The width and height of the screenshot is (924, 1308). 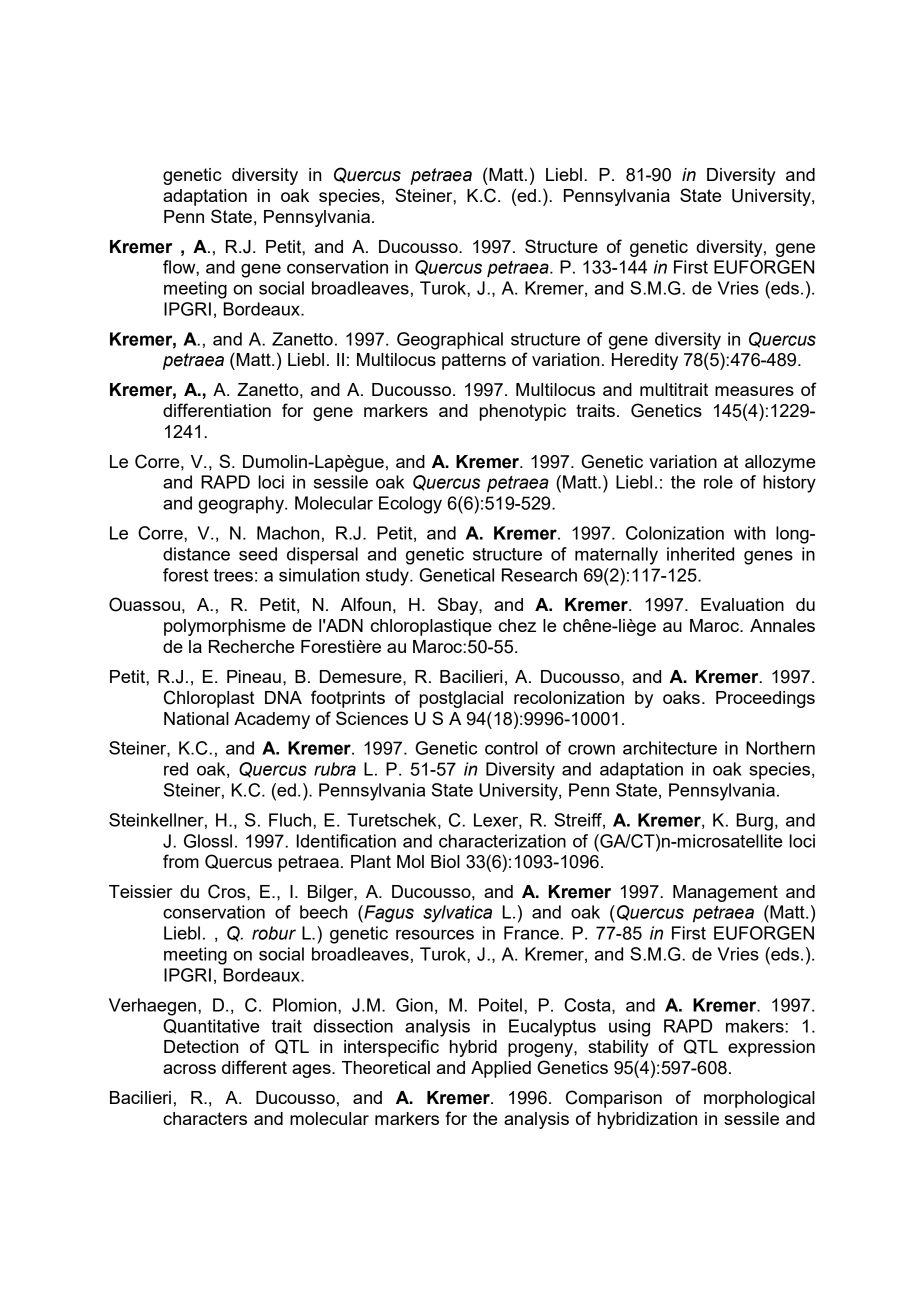 What do you see at coordinates (759, 1099) in the screenshot?
I see `morphological` at bounding box center [759, 1099].
